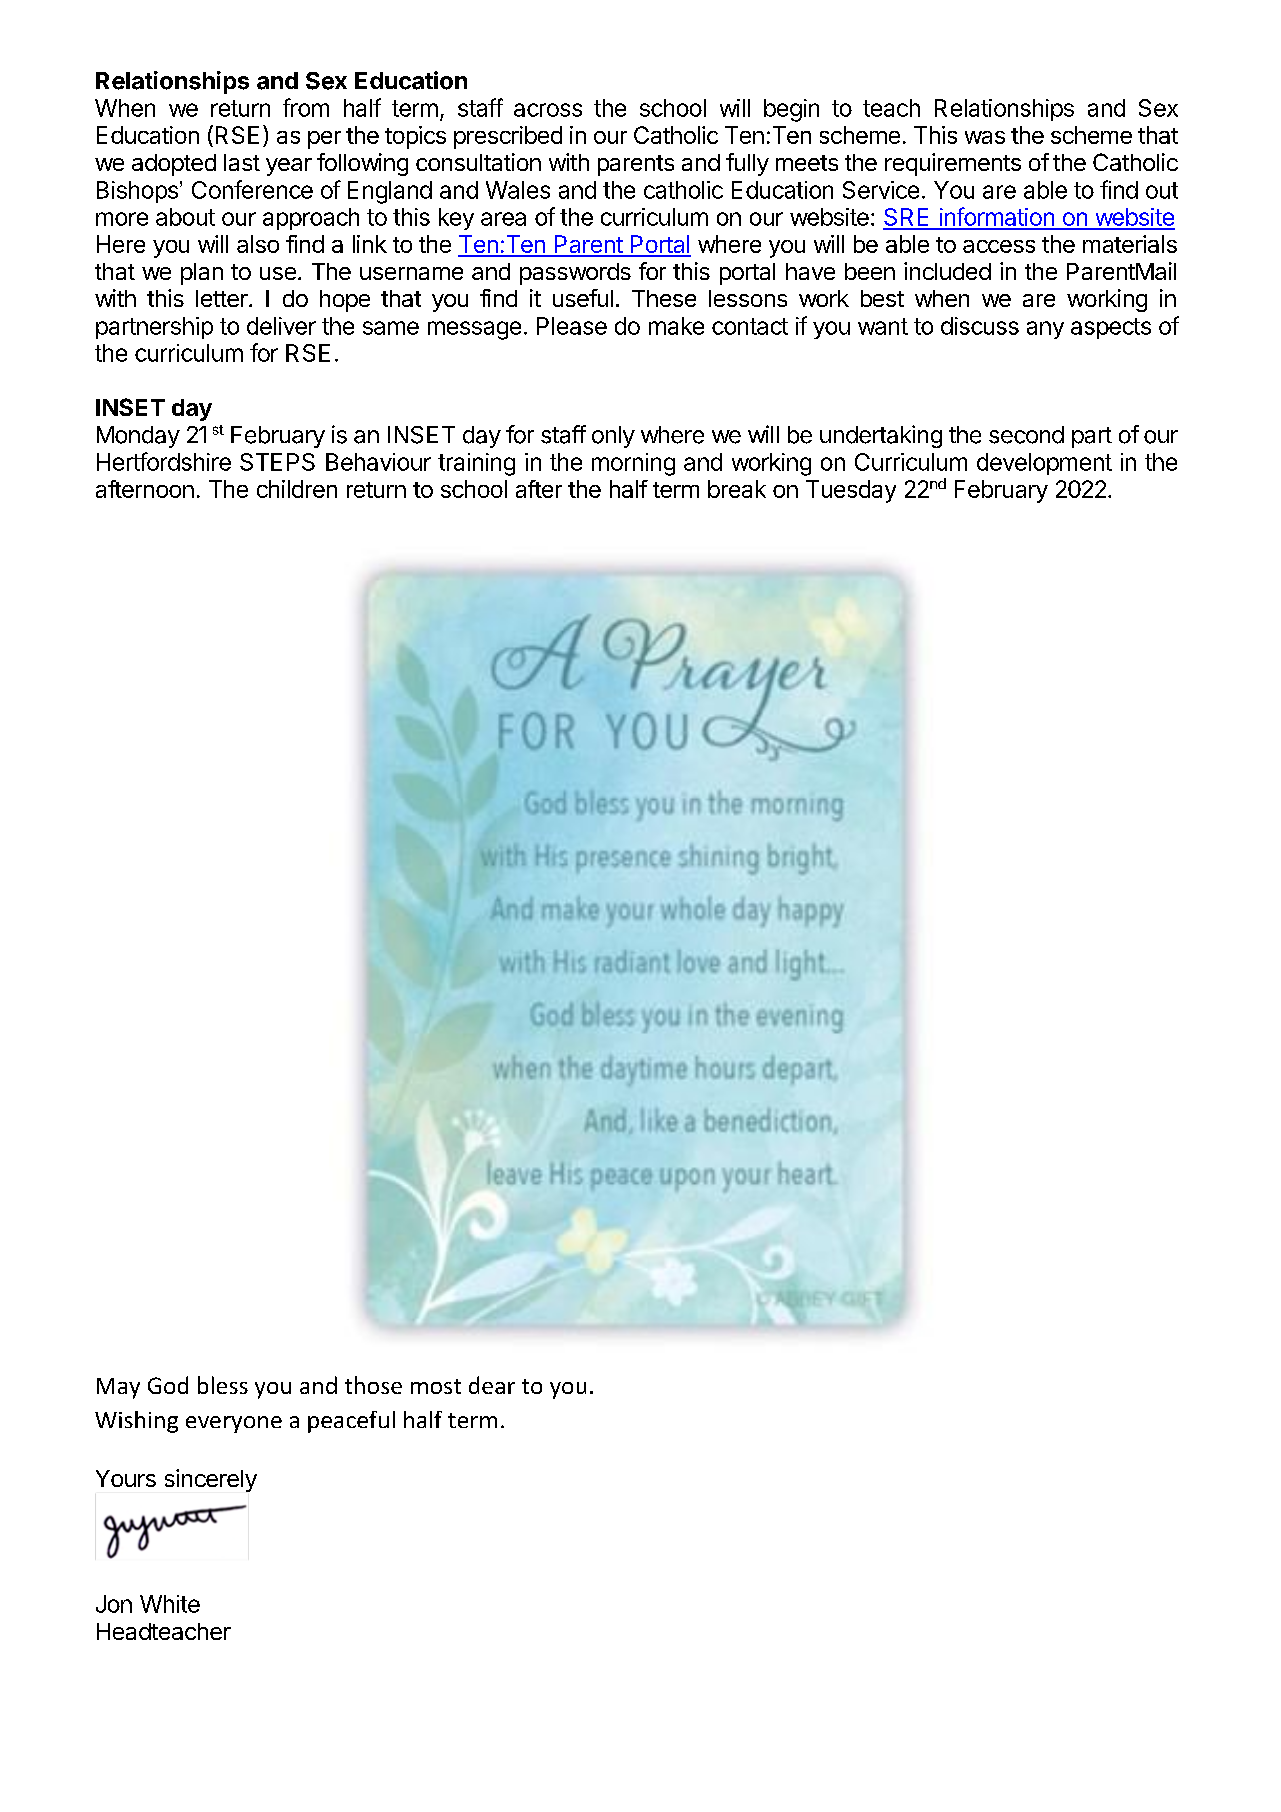 This image has height=1812, width=1281. What do you see at coordinates (492, 1385) in the image?
I see `dear` at bounding box center [492, 1385].
